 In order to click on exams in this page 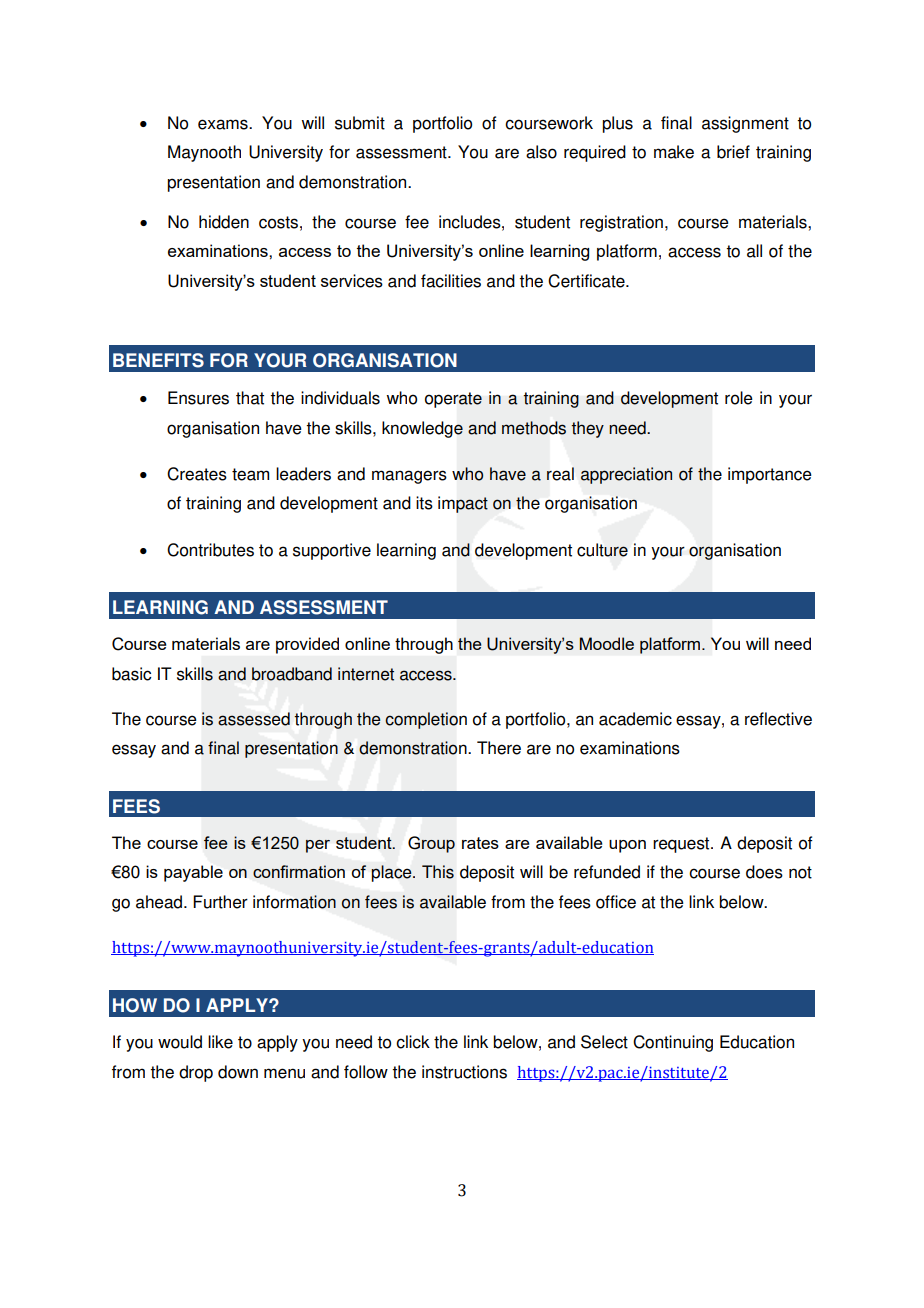, I will do `click(224, 124)`.
